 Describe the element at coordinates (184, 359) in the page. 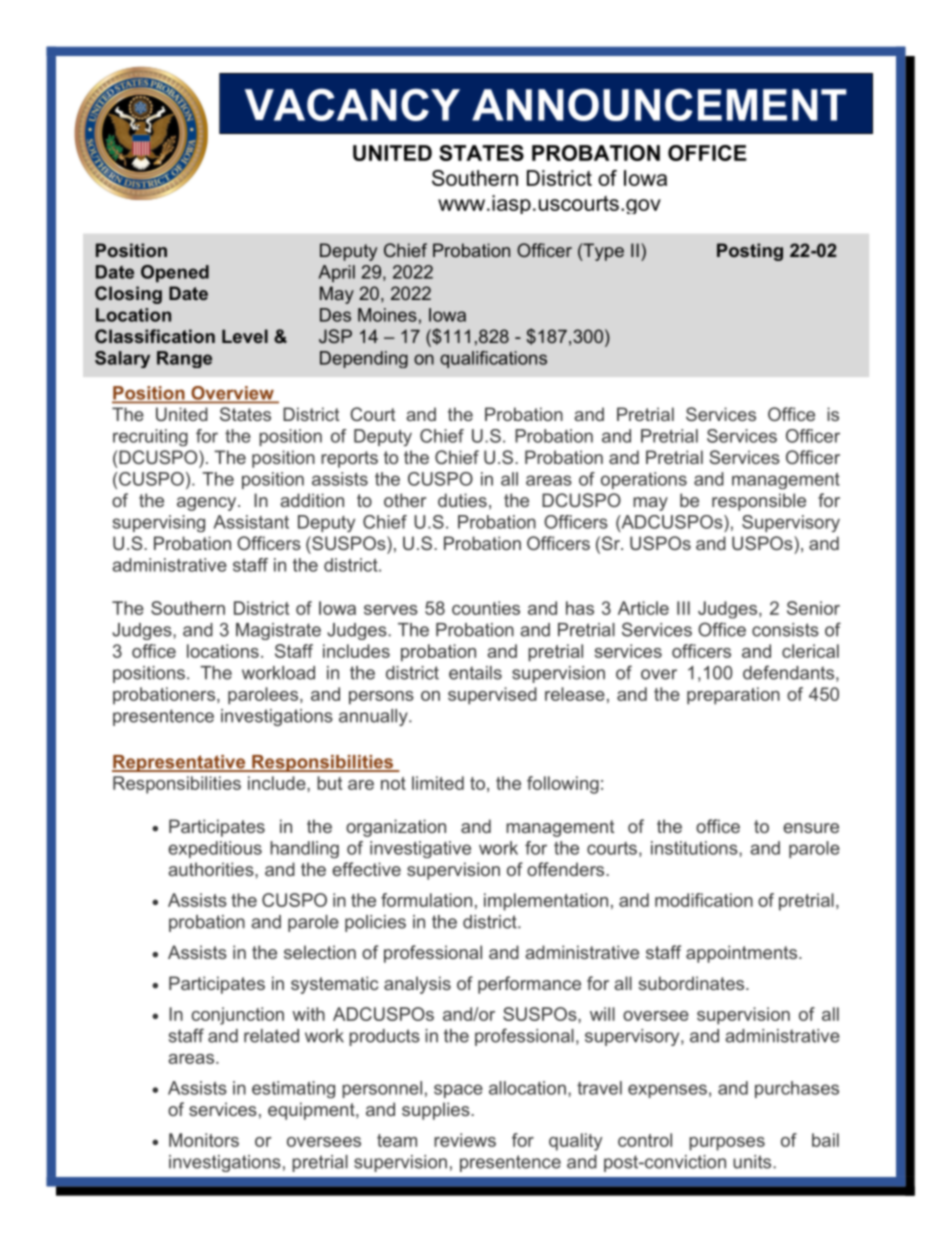

I see `Range` at that location.
